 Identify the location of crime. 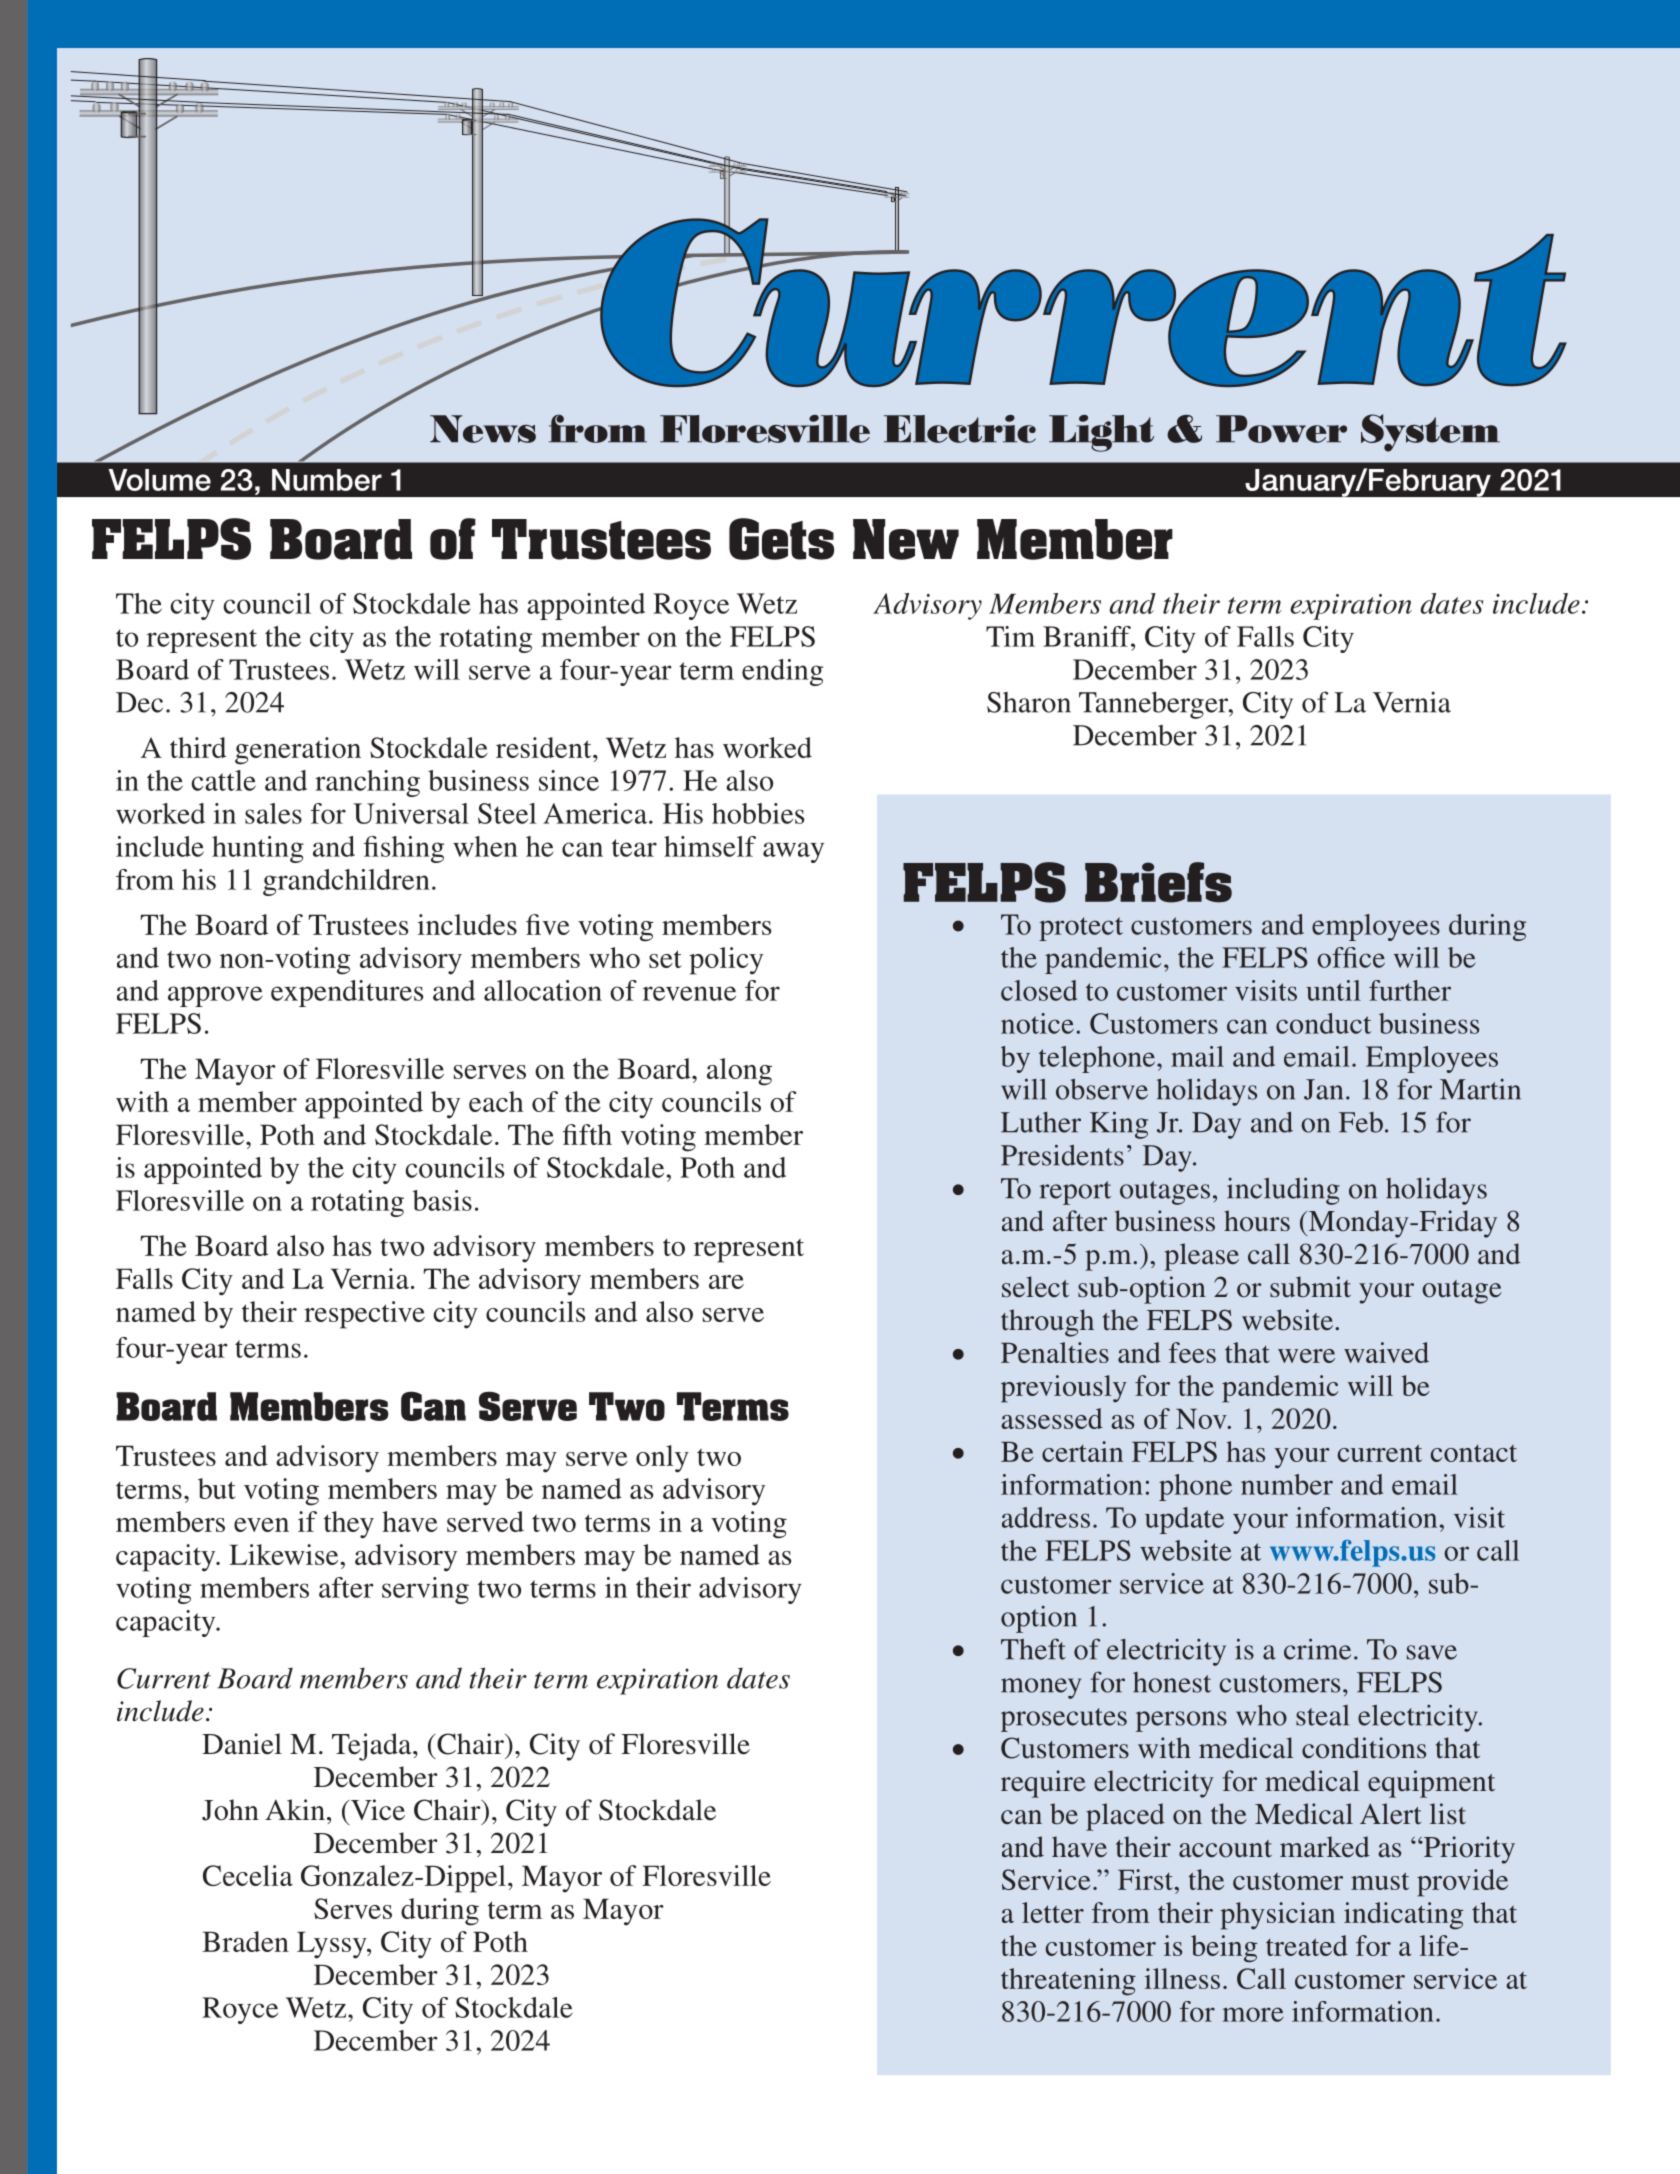
(1317, 1649).
